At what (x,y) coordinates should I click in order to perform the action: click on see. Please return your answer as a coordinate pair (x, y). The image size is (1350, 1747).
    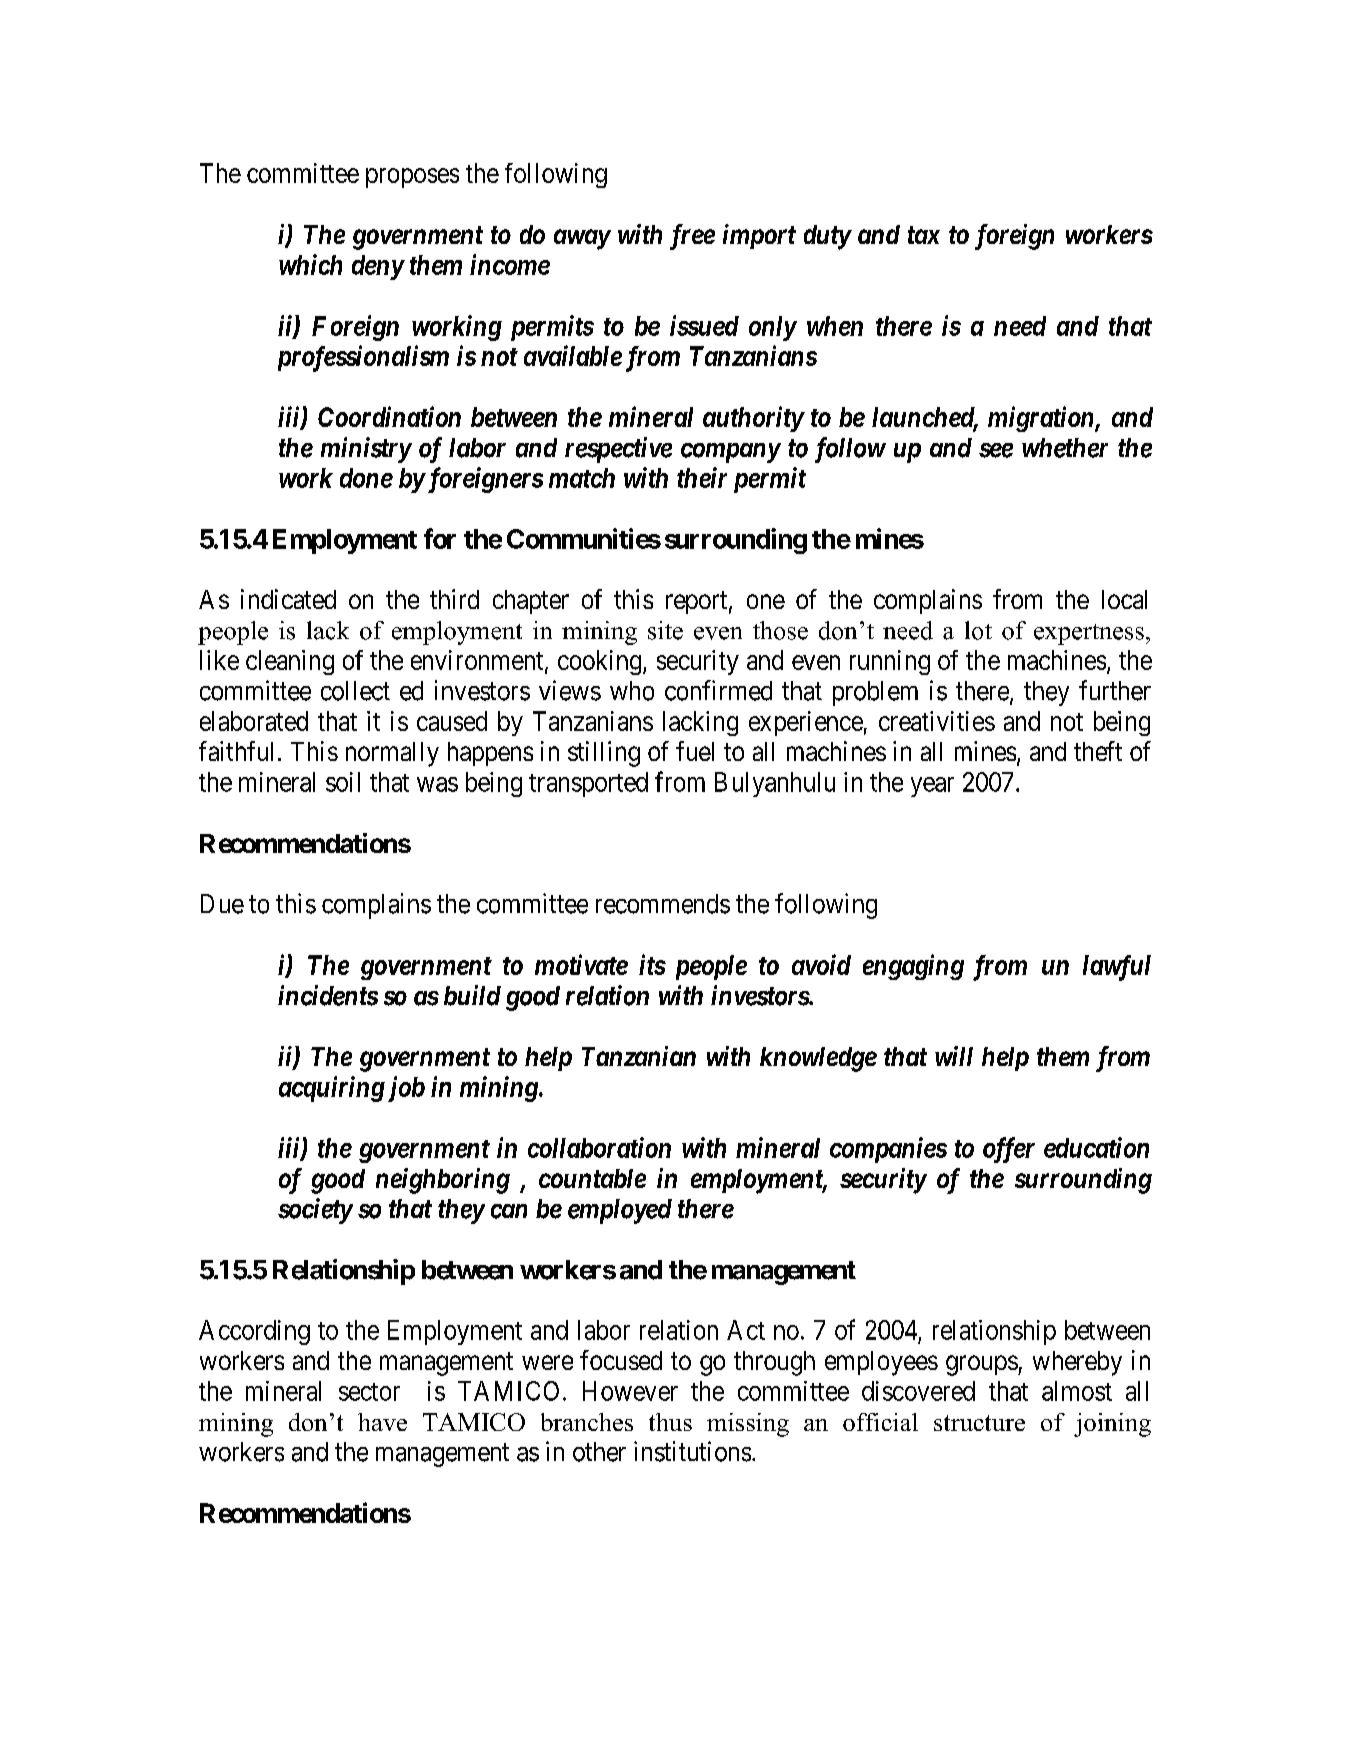
    Looking at the image, I should click on (996, 450).
